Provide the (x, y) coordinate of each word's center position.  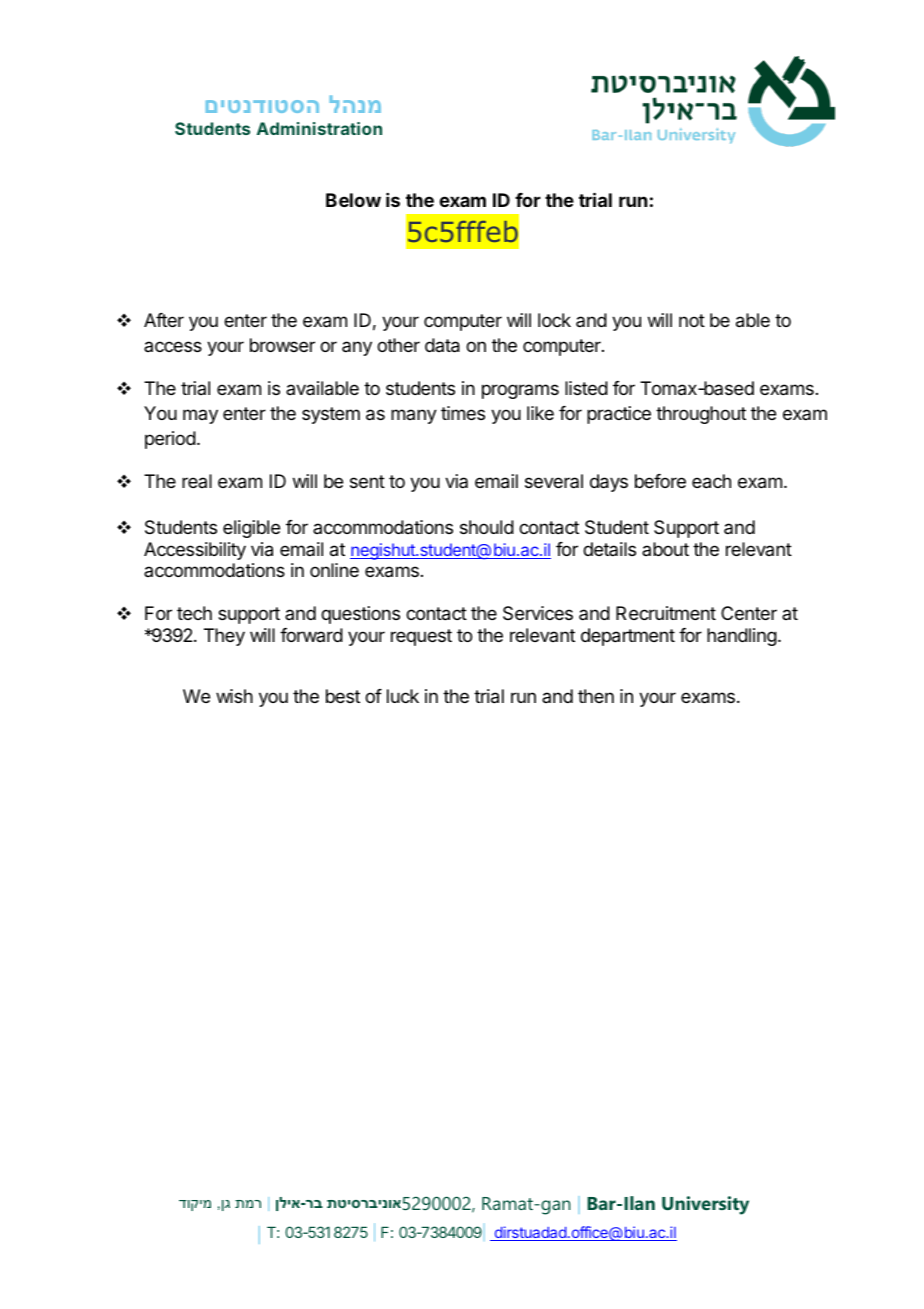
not (692, 320)
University (705, 1205)
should (487, 527)
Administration (319, 128)
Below (353, 200)
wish (234, 696)
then (596, 696)
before (660, 481)
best (343, 696)
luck (403, 696)
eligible (251, 529)
